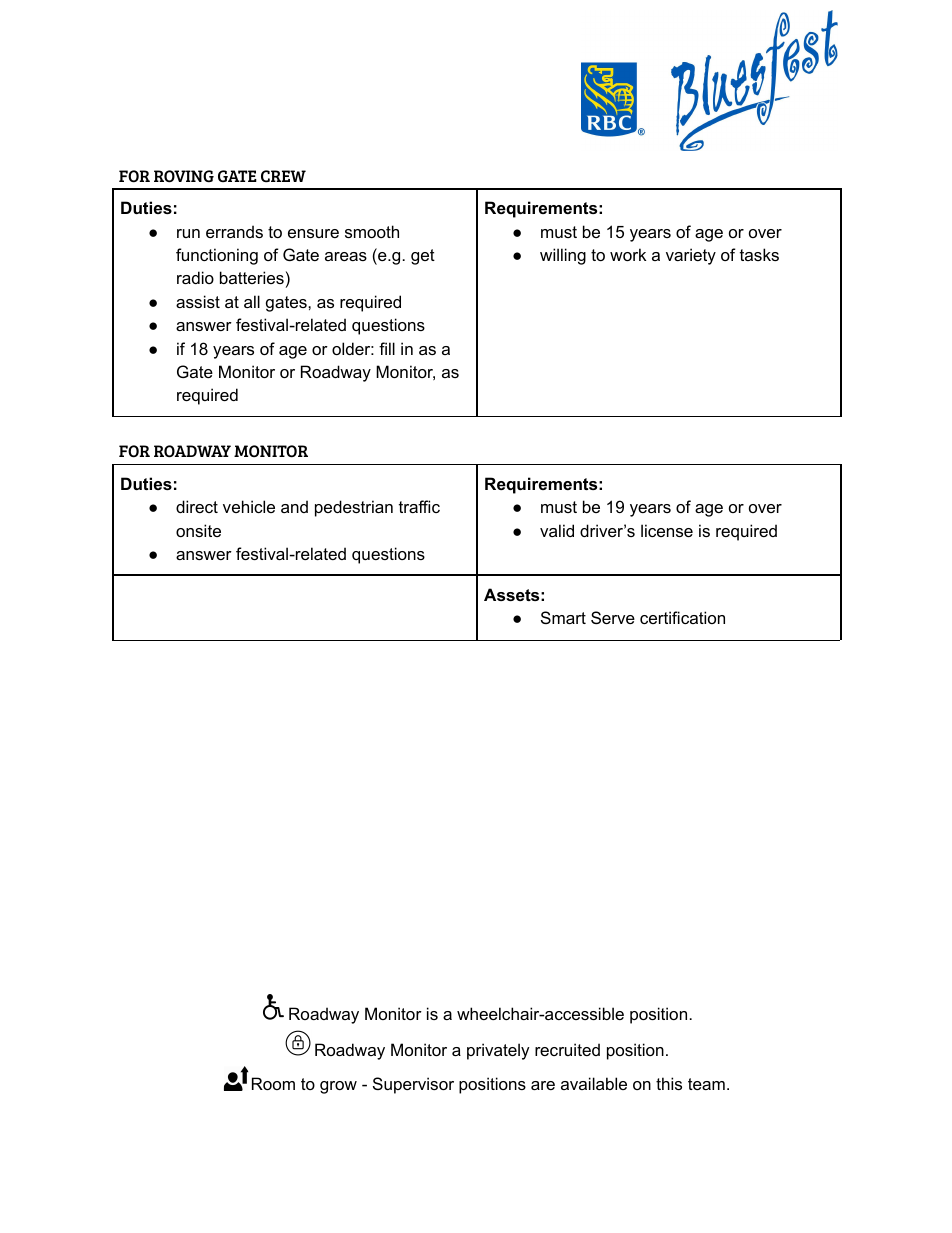  What do you see at coordinates (498, 1051) in the document?
I see `privately` at bounding box center [498, 1051].
